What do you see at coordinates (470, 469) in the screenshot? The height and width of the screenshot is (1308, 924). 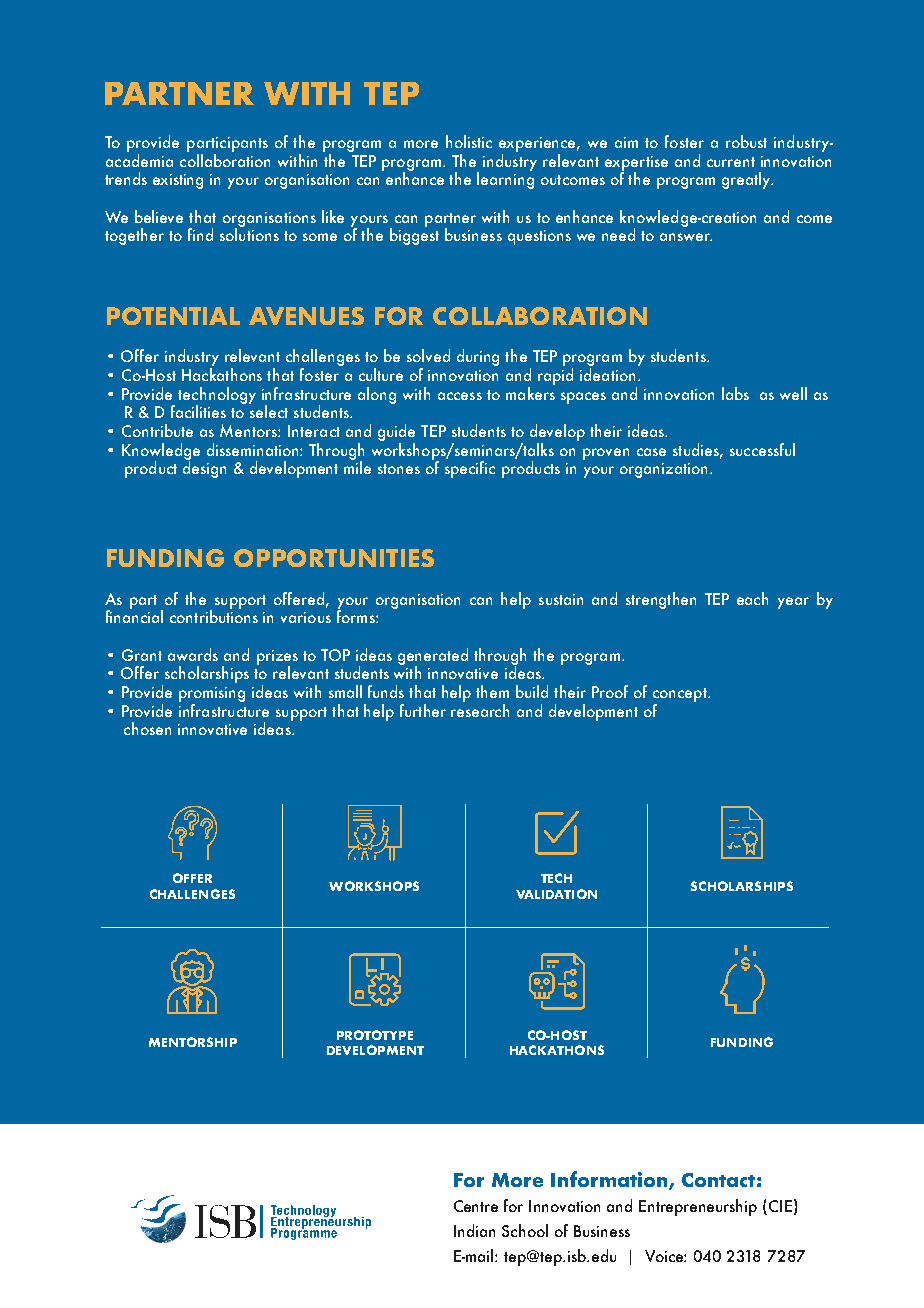 I see `specific` at bounding box center [470, 469].
